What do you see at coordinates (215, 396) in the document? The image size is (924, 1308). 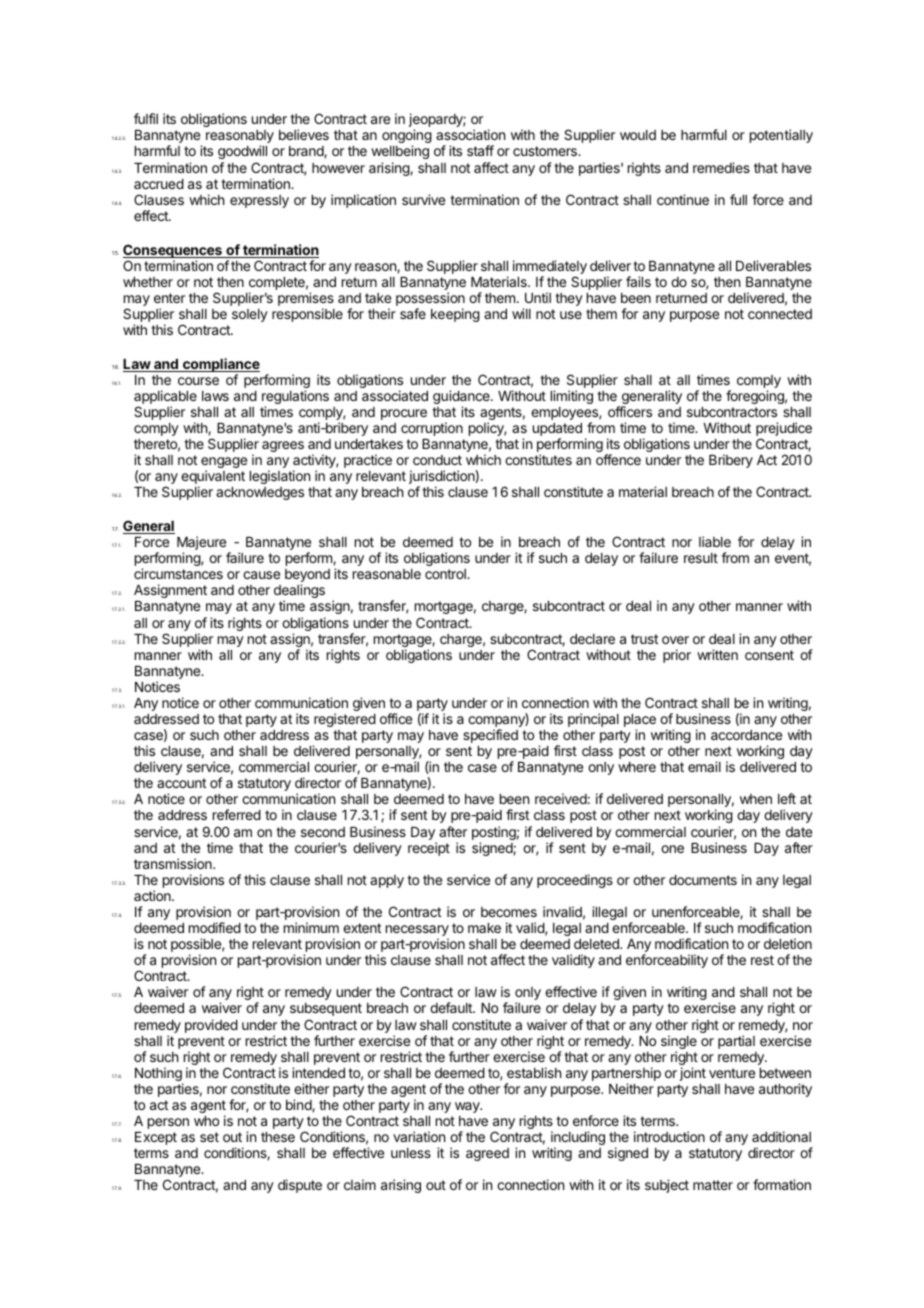 I see `laws` at bounding box center [215, 396].
